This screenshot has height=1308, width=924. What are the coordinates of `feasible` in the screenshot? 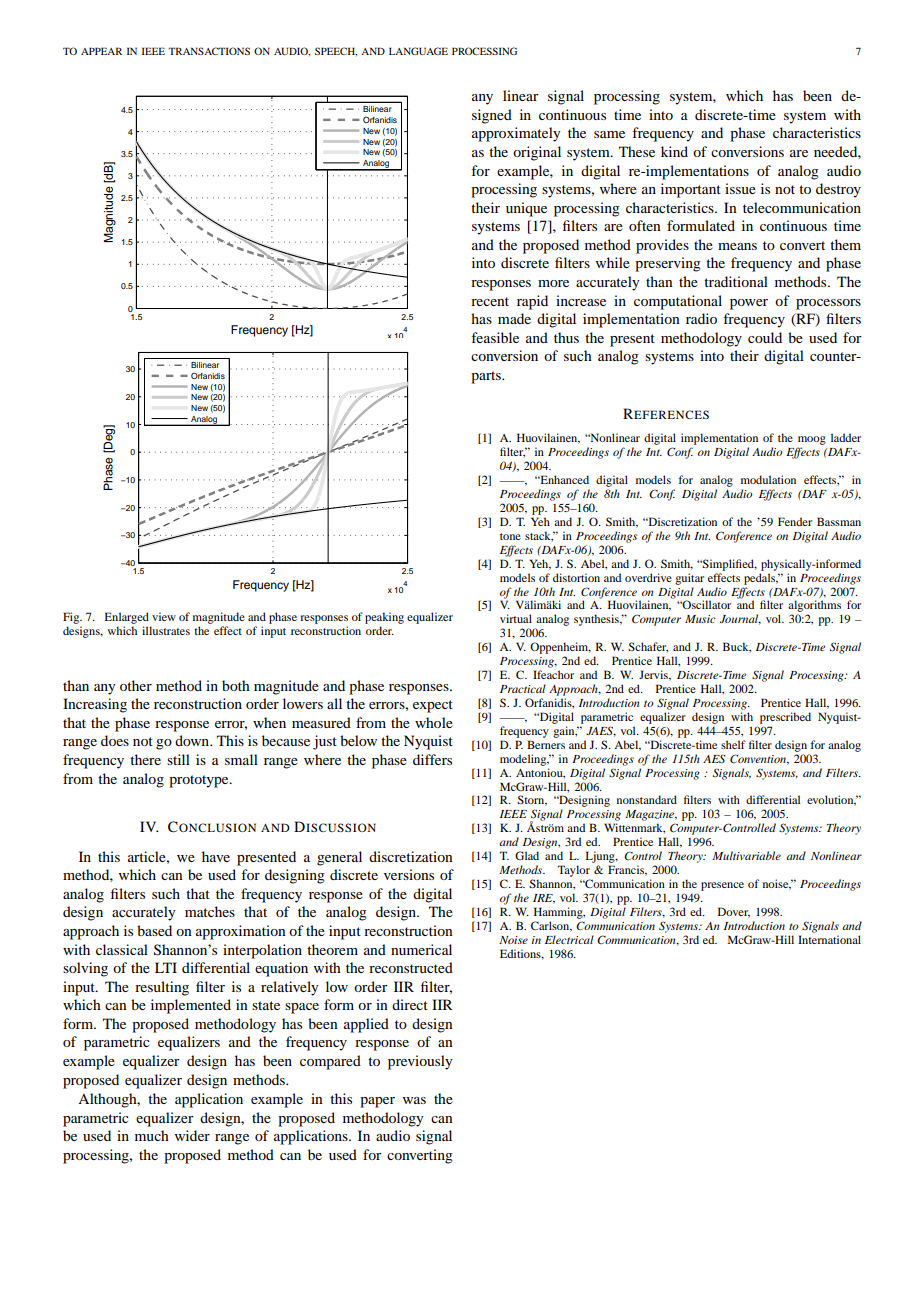 It's located at (495, 337).
